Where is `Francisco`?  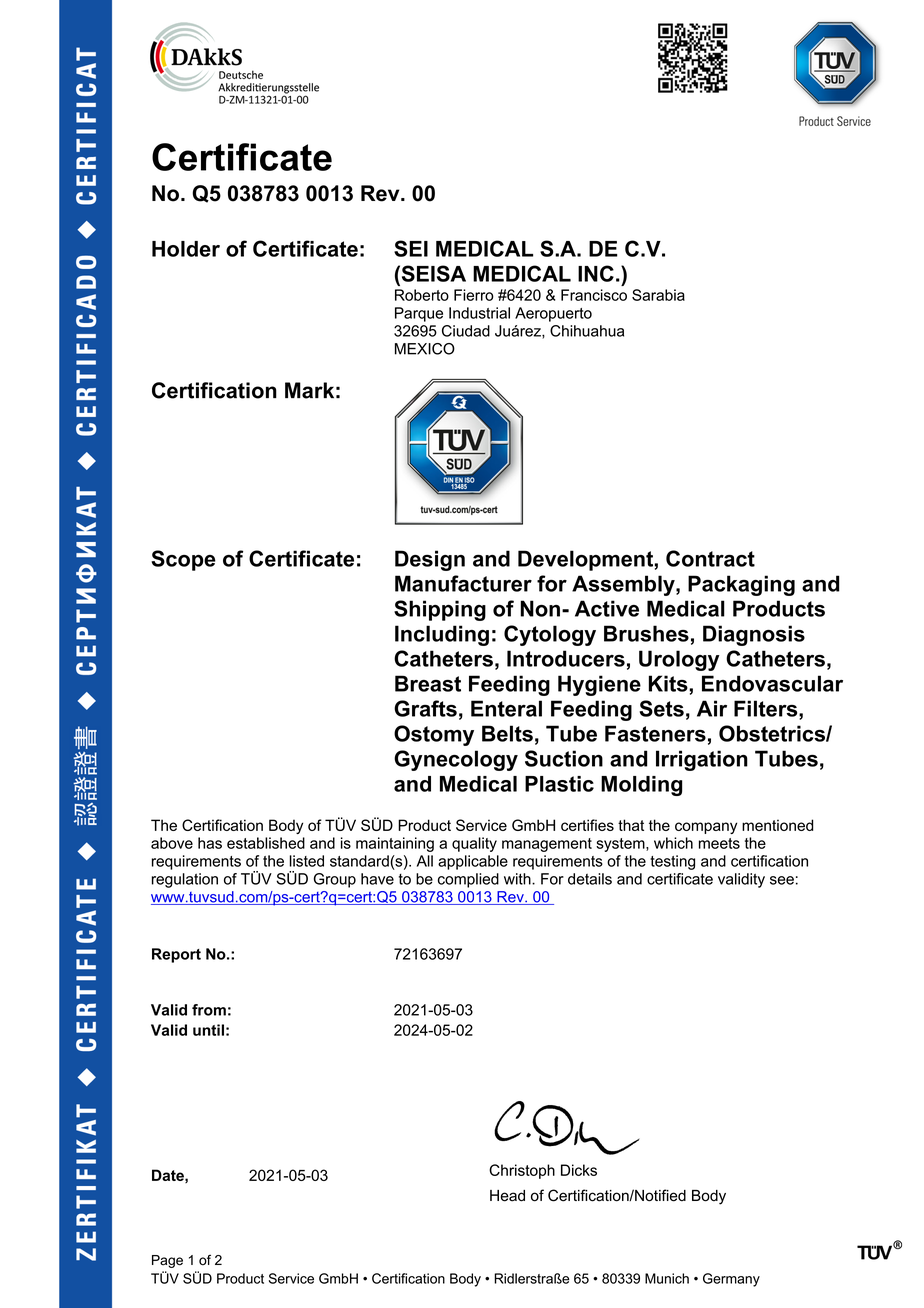 Francisco is located at coordinates (594, 295).
